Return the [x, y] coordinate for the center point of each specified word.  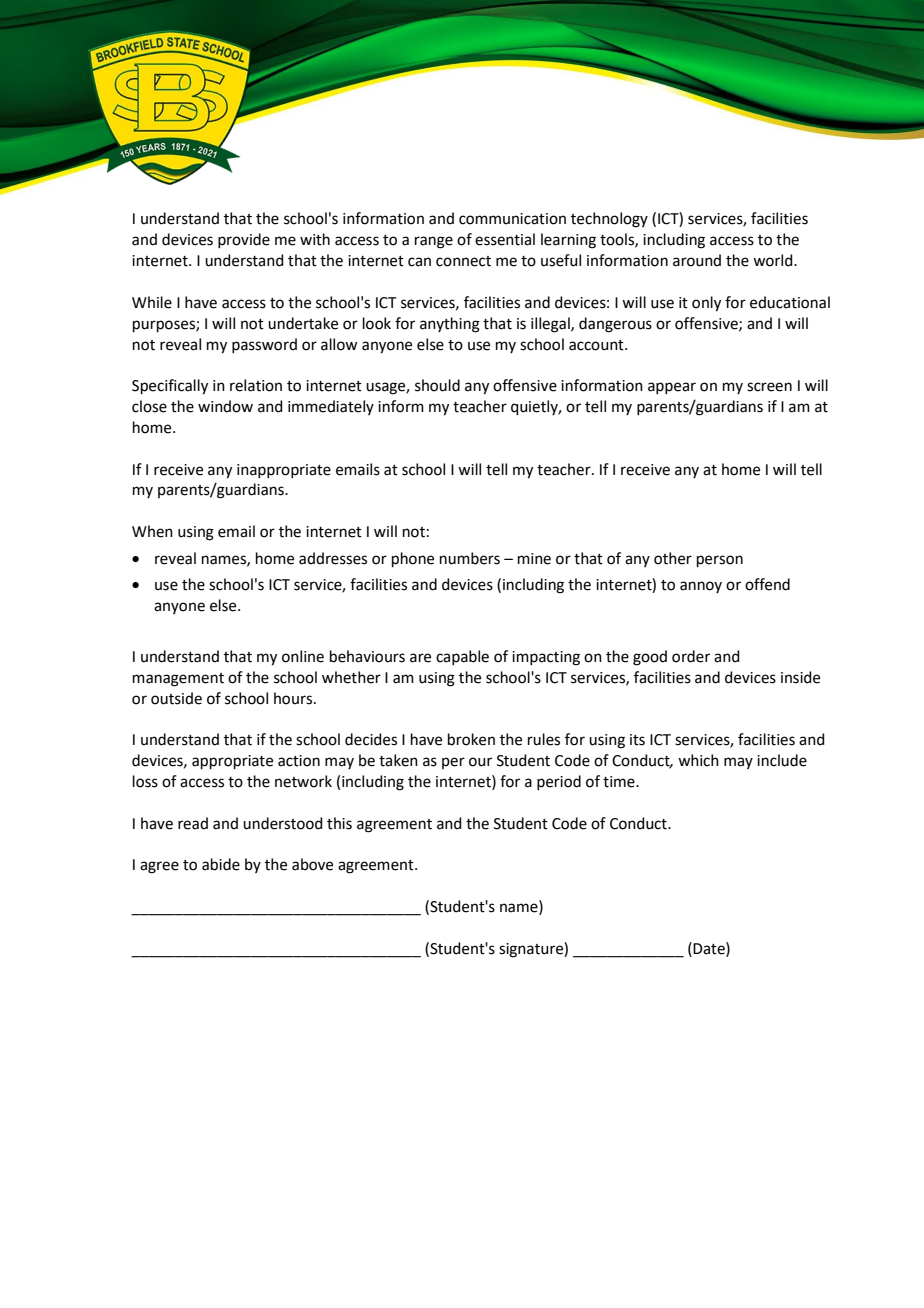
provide [244, 240]
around [697, 260]
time [620, 782]
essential [505, 239]
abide [221, 864]
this [339, 823]
